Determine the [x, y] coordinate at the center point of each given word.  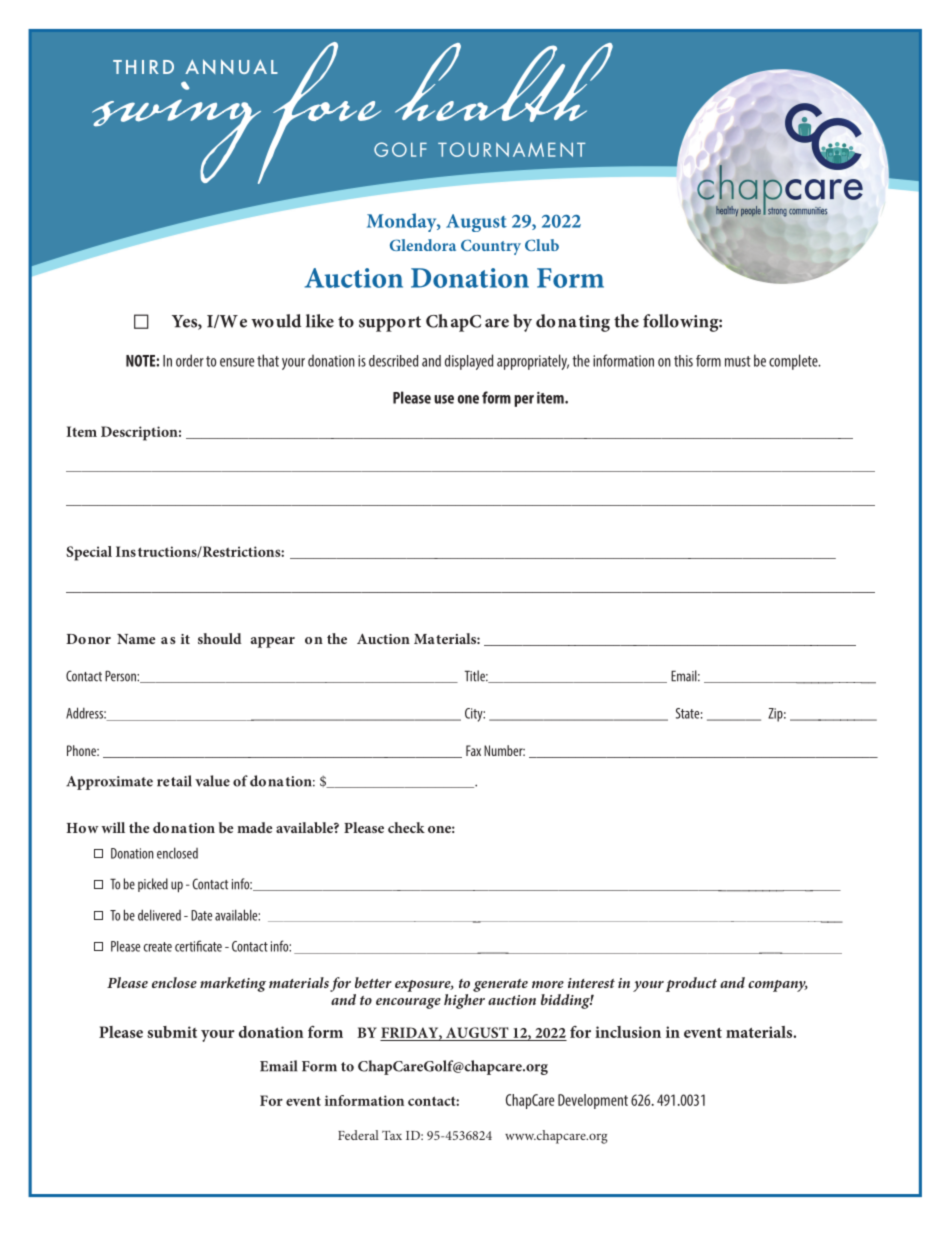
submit [172, 1032]
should [220, 638]
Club [542, 245]
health [504, 82]
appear [273, 642]
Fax [473, 750]
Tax [392, 1135]
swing [178, 132]
